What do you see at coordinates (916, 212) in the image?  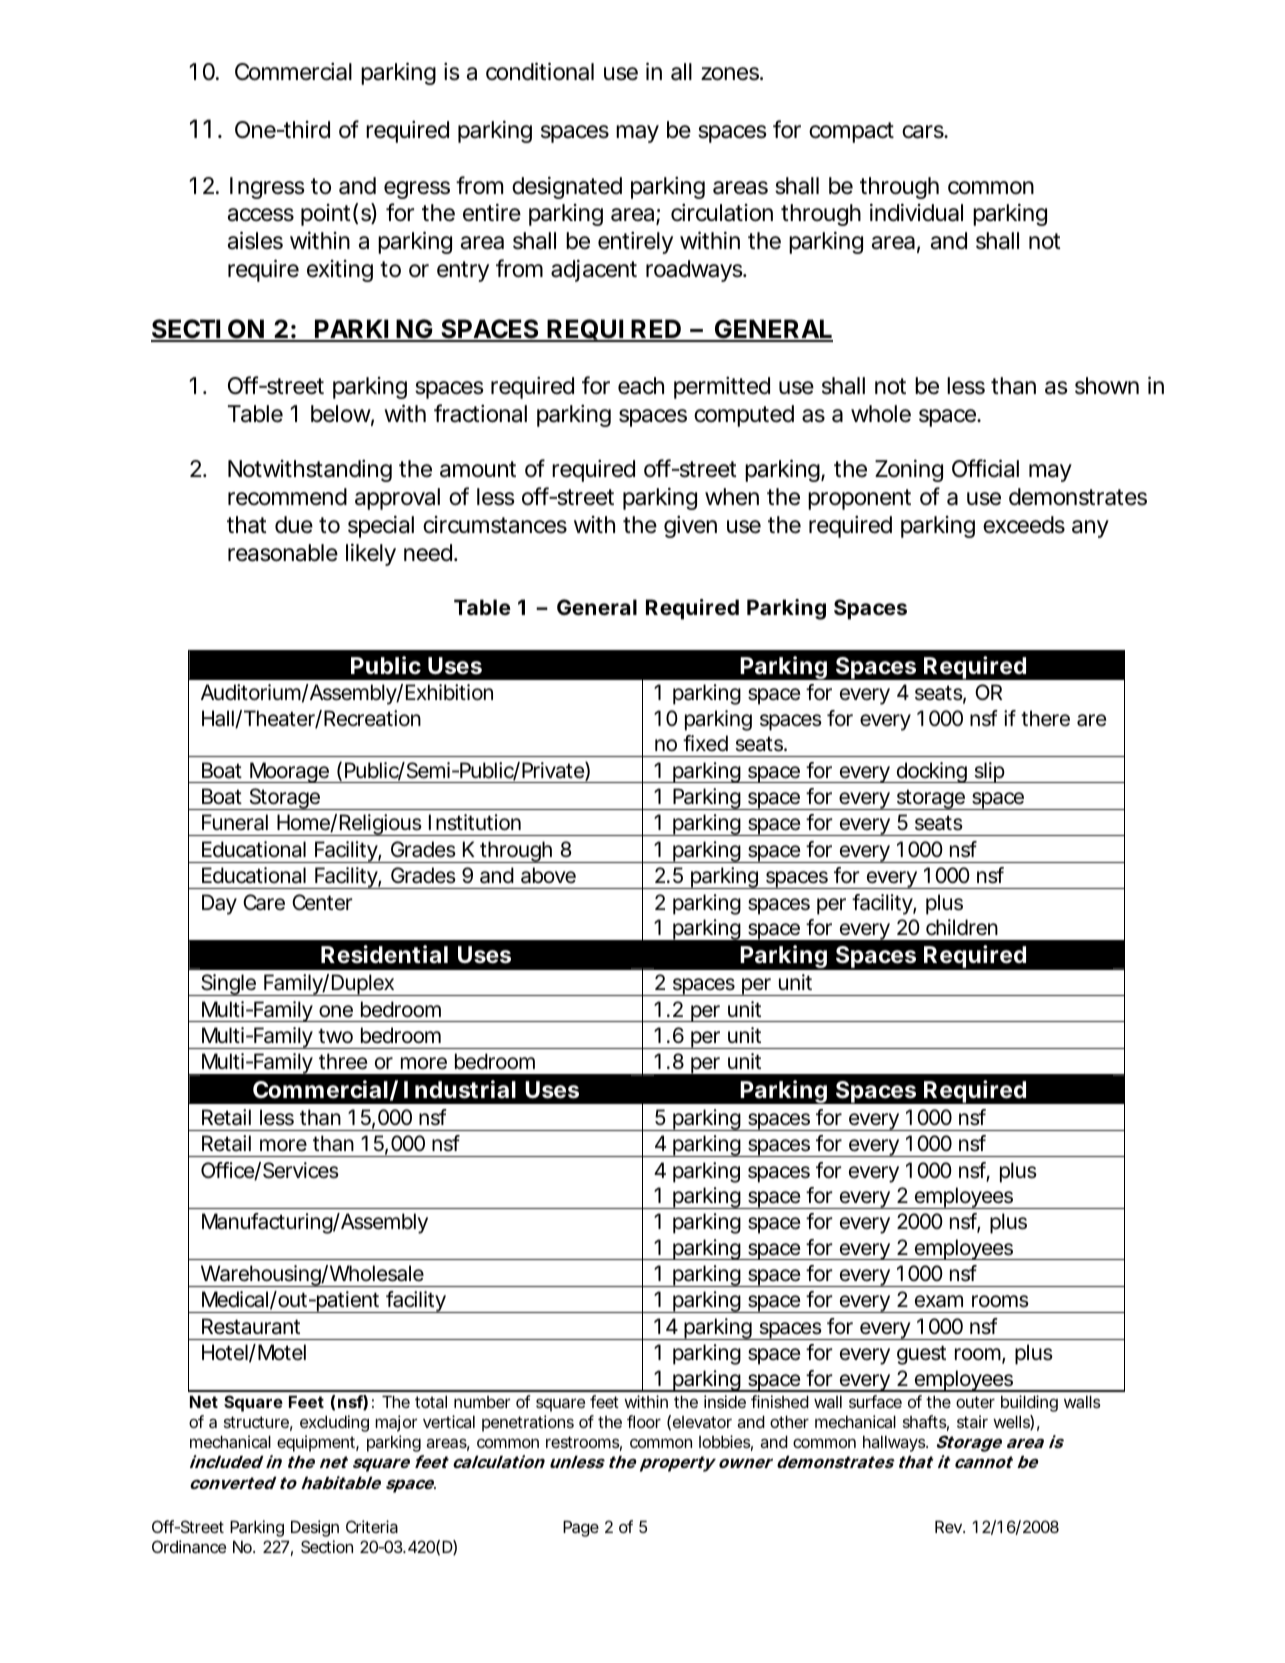 I see `individual` at bounding box center [916, 212].
